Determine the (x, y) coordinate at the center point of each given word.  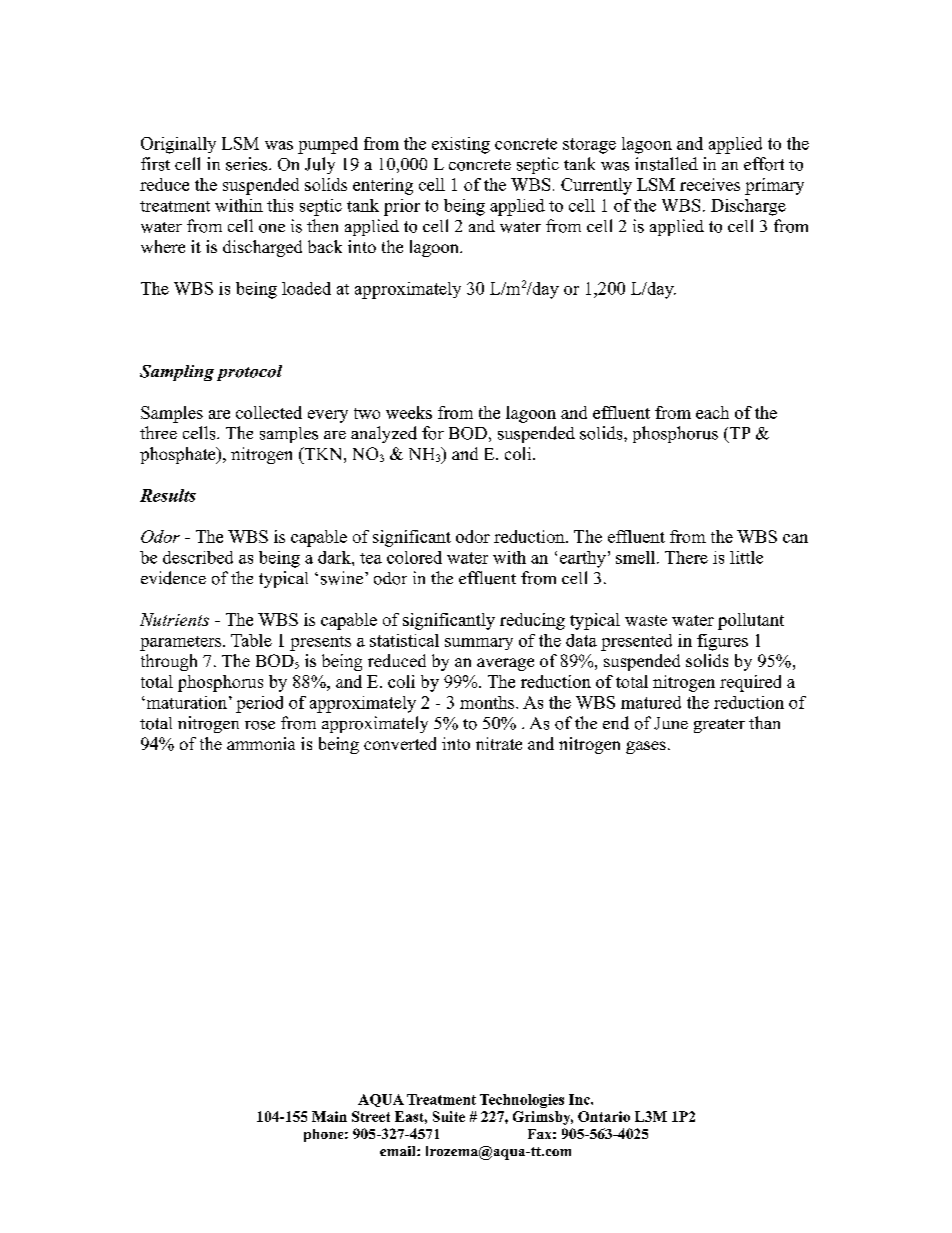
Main (329, 1116)
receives (710, 184)
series (248, 164)
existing (461, 145)
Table (251, 640)
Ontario (604, 1116)
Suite (449, 1116)
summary (479, 644)
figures (722, 642)
